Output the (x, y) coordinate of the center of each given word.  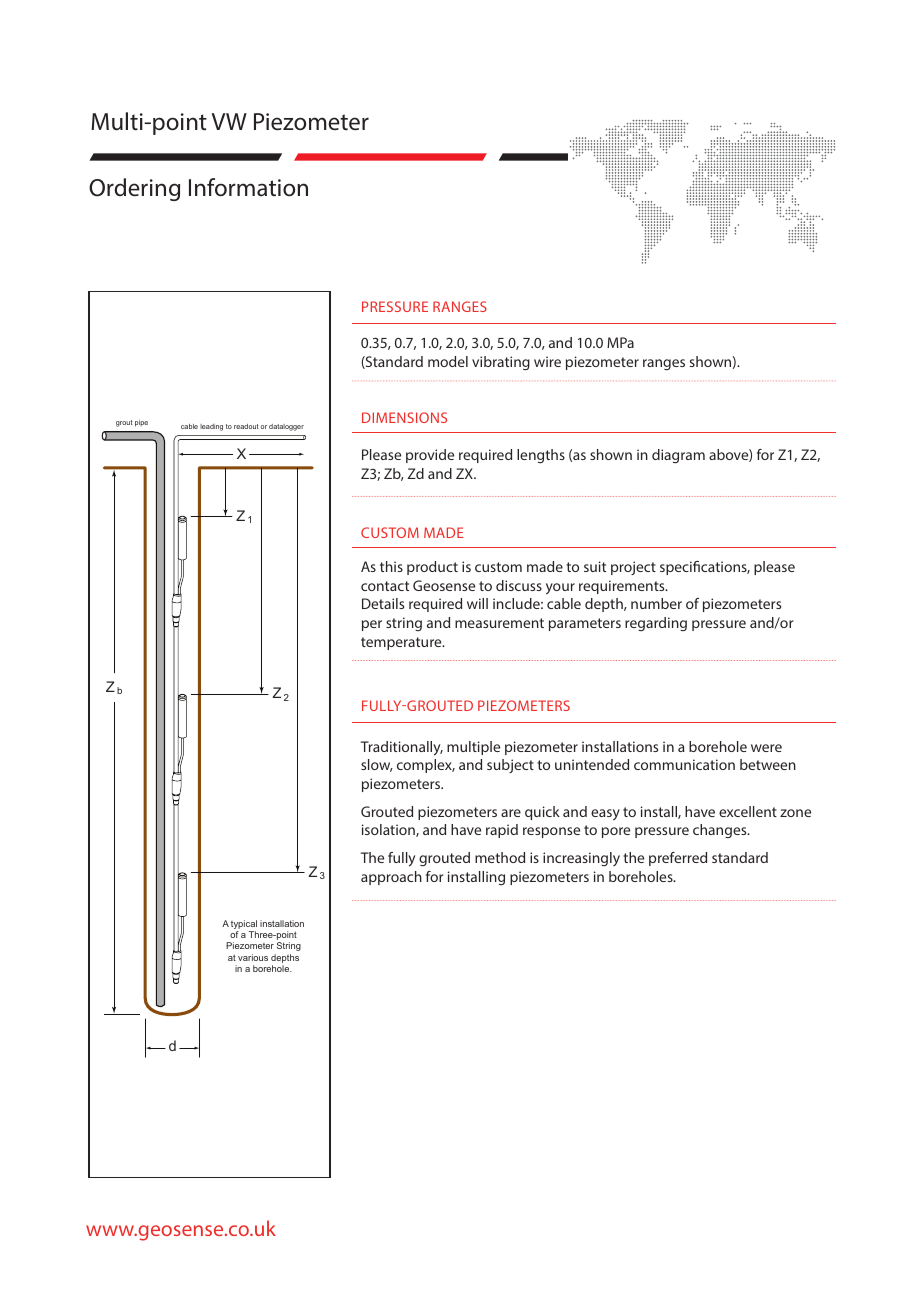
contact (385, 586)
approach (391, 878)
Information (248, 187)
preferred (678, 859)
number (656, 603)
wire (547, 361)
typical (244, 926)
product (432, 568)
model (448, 361)
